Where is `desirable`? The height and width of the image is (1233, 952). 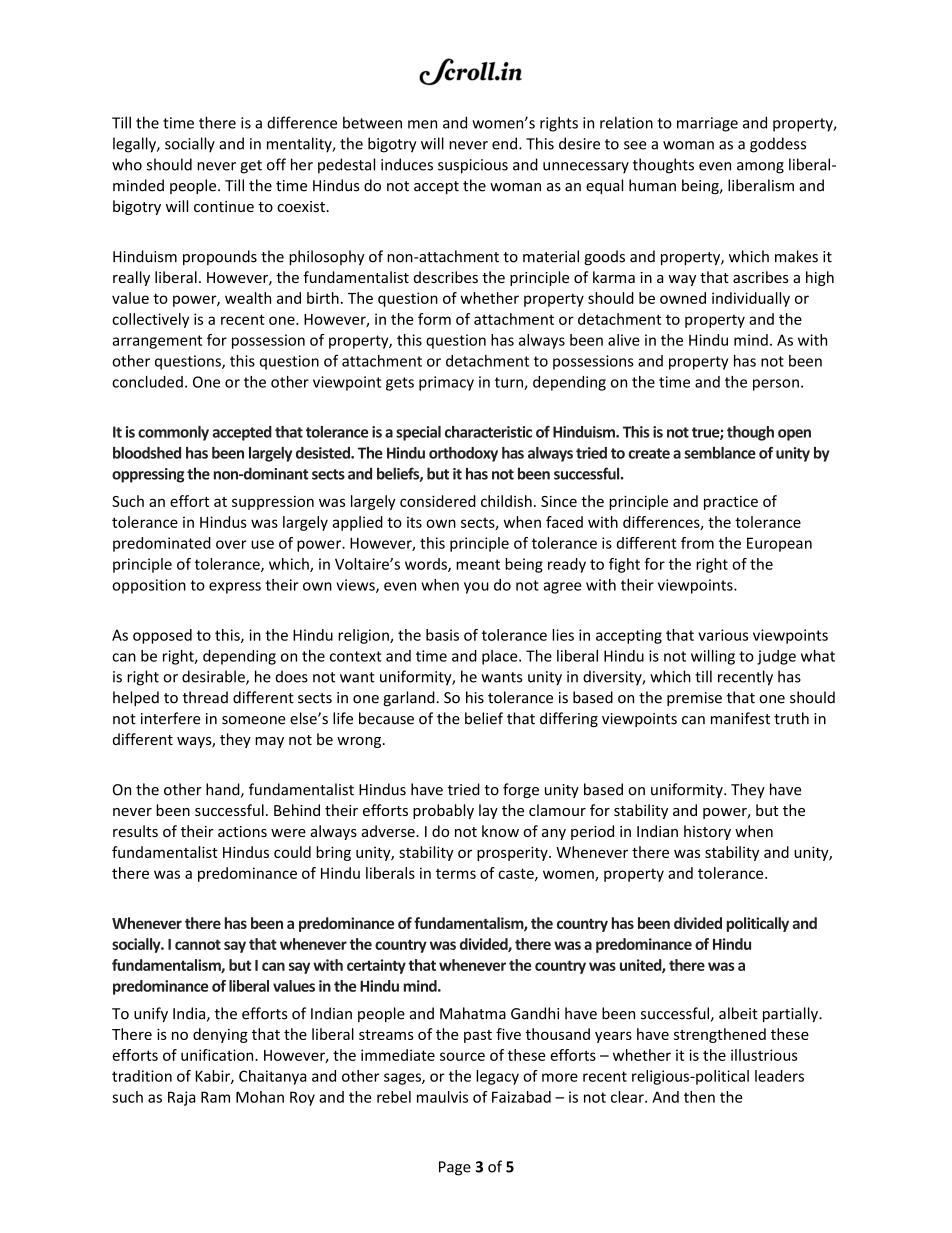
desirable is located at coordinates (214, 677).
